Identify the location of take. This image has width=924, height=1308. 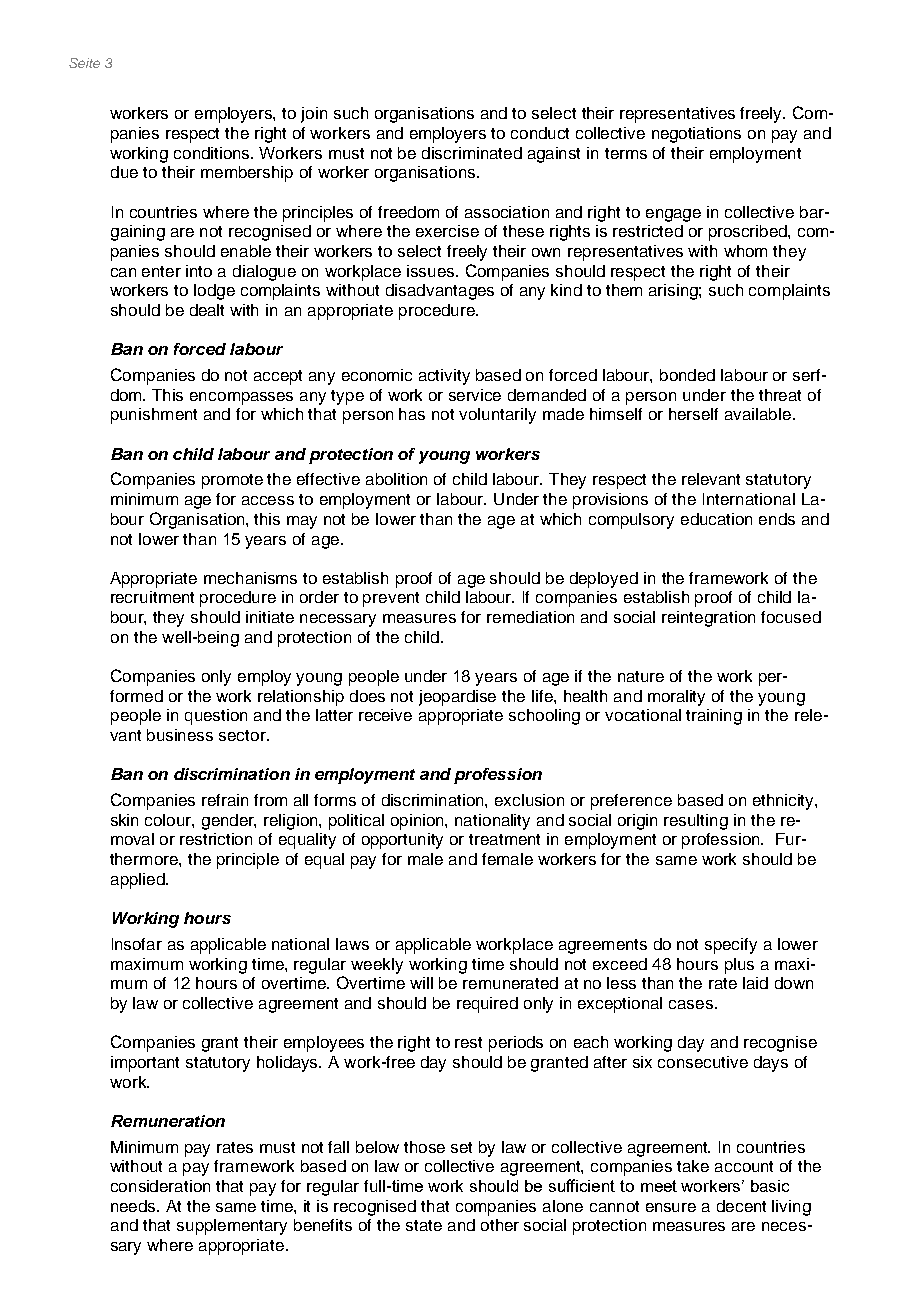
(693, 1166).
